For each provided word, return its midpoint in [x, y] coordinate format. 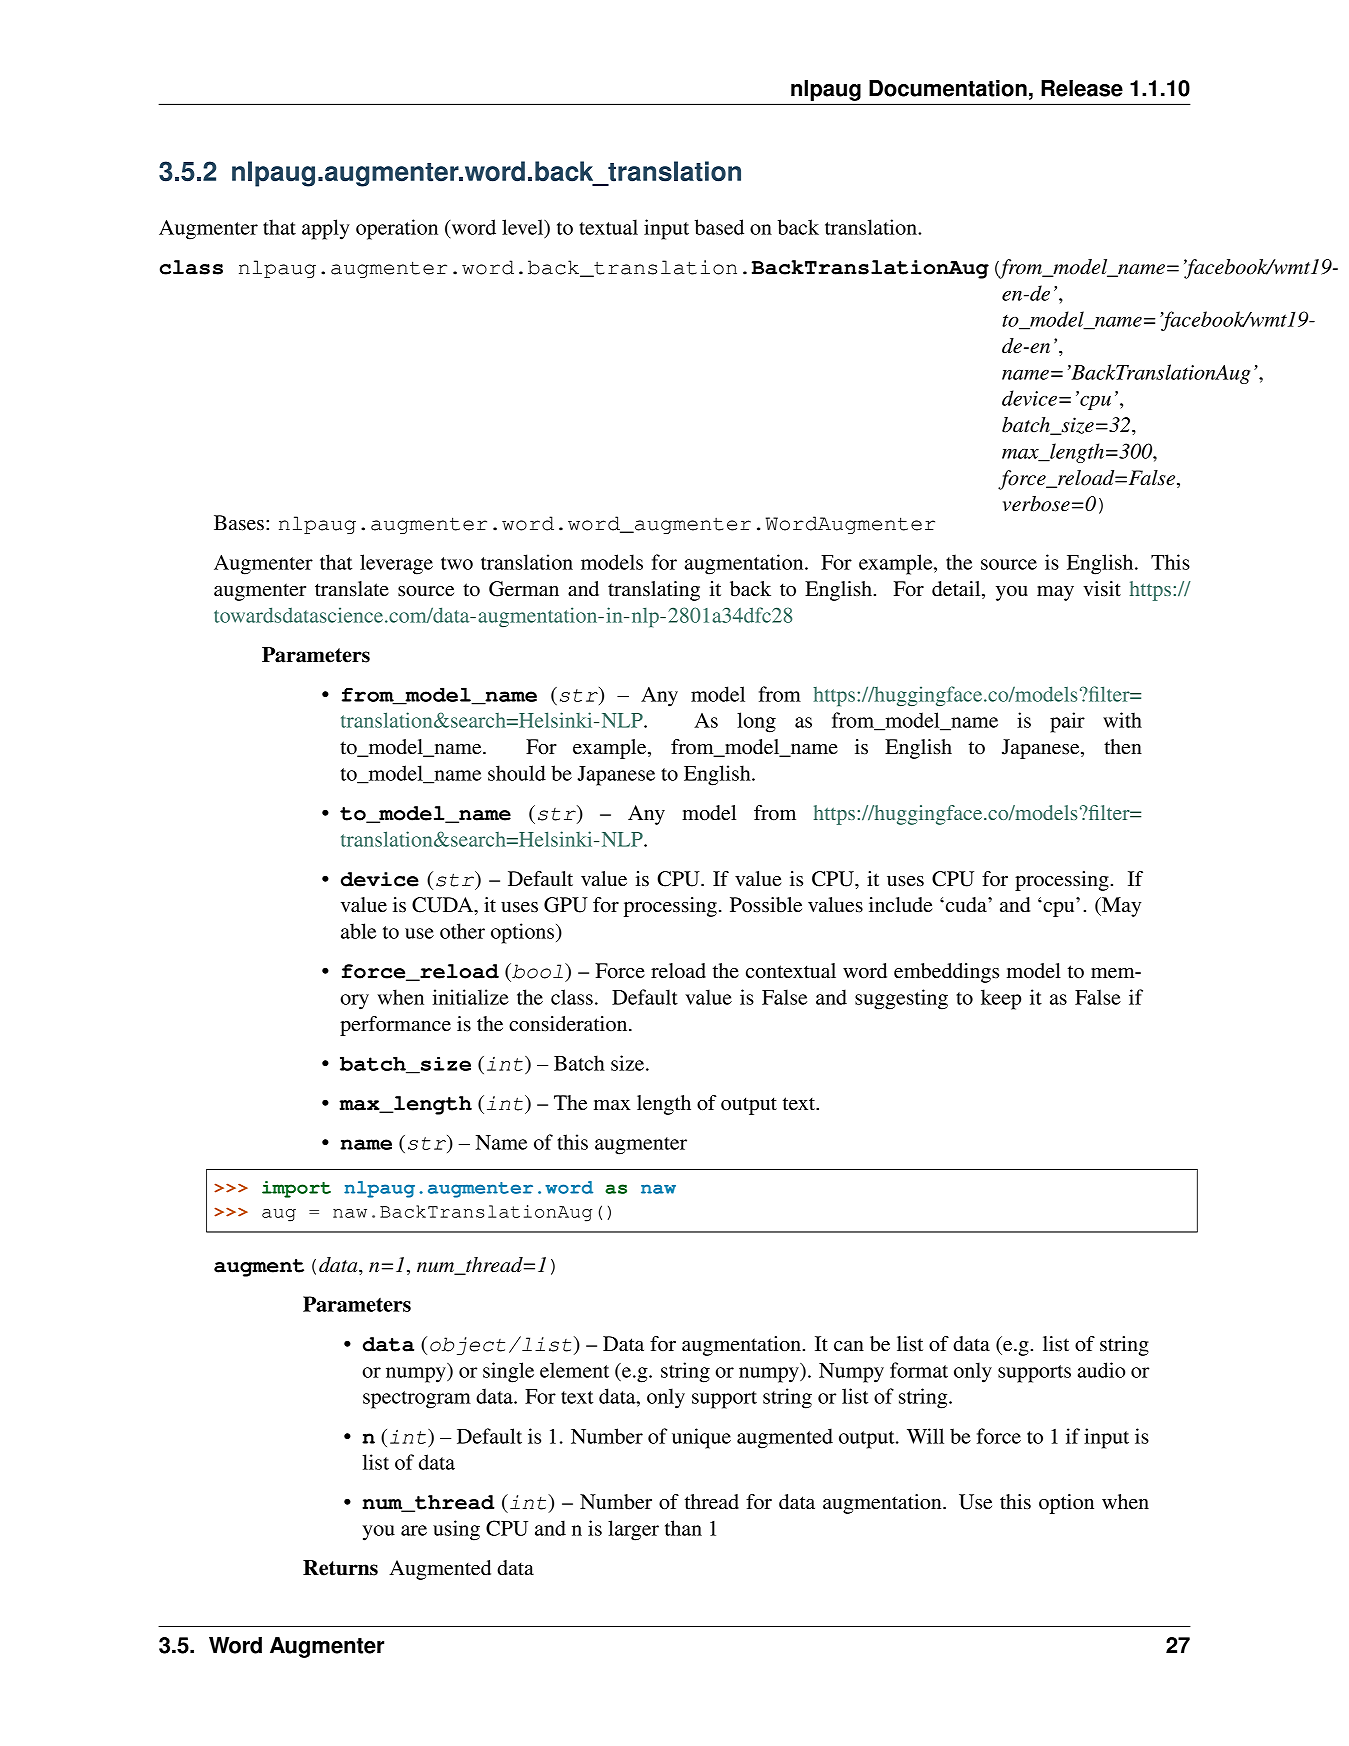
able [358, 931]
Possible [766, 905]
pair [1067, 722]
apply [326, 229]
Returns [340, 1568]
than [683, 1528]
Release [1082, 88]
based [719, 227]
